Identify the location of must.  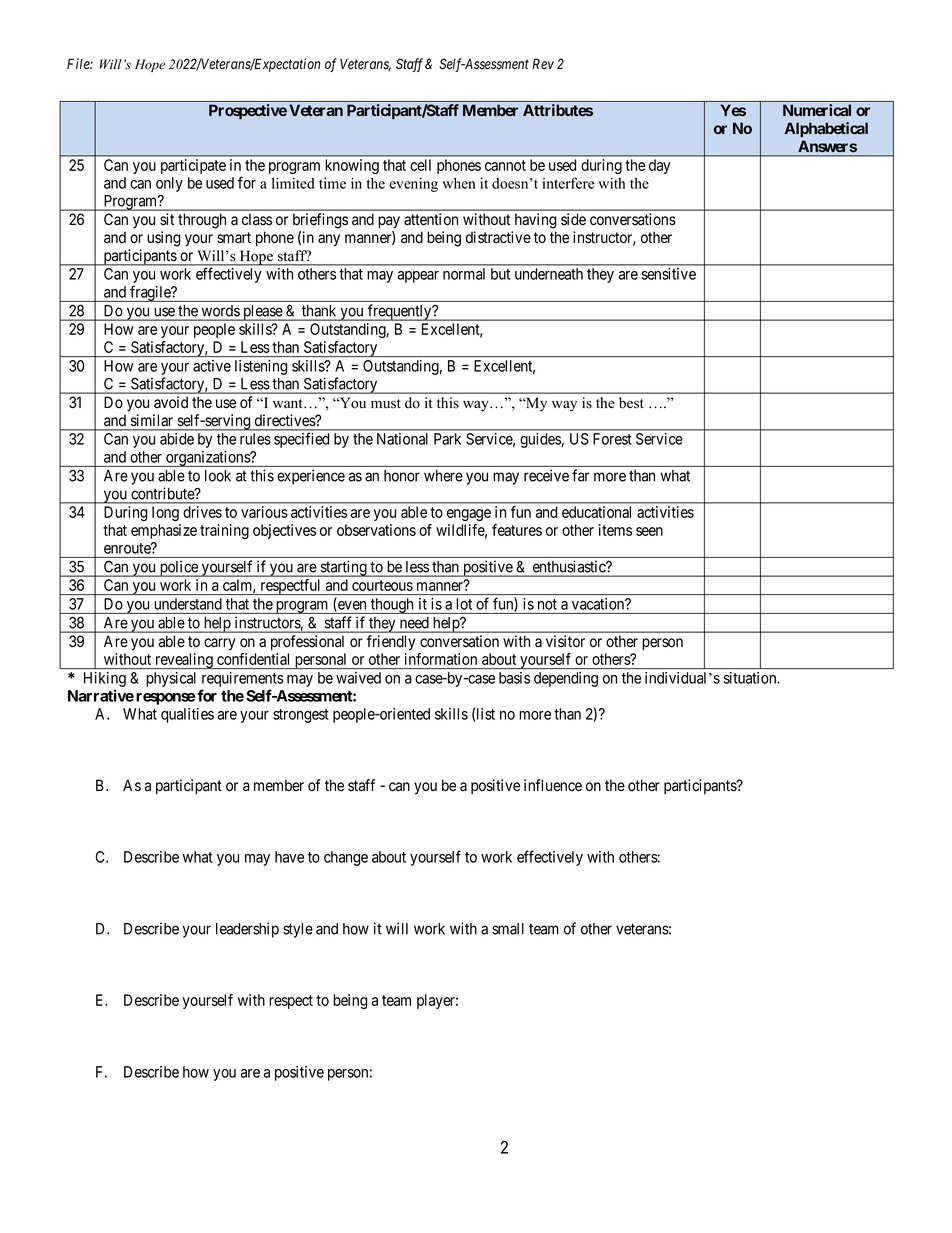
(386, 404).
